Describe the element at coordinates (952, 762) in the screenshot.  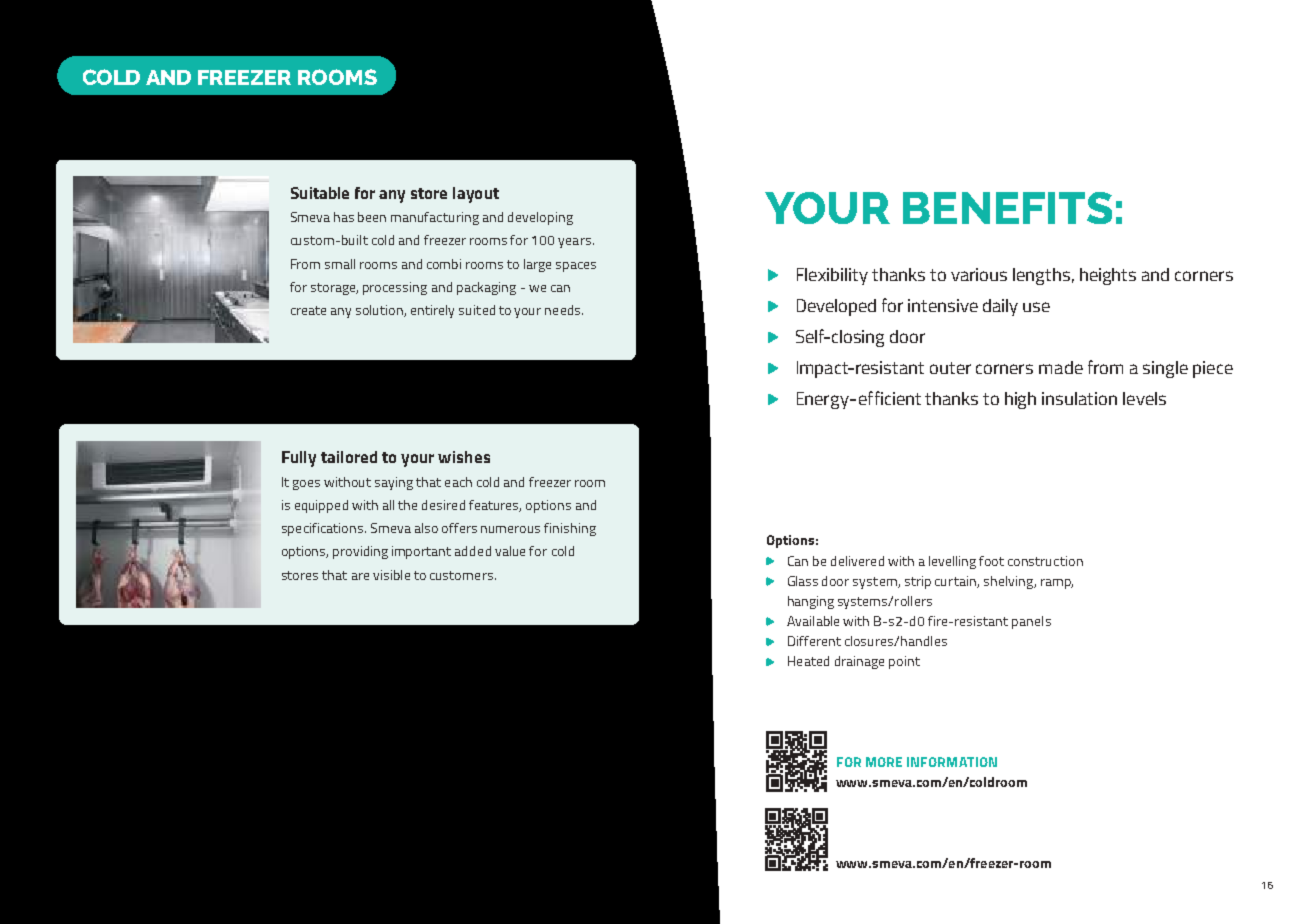
I see `INFORMATION` at that location.
